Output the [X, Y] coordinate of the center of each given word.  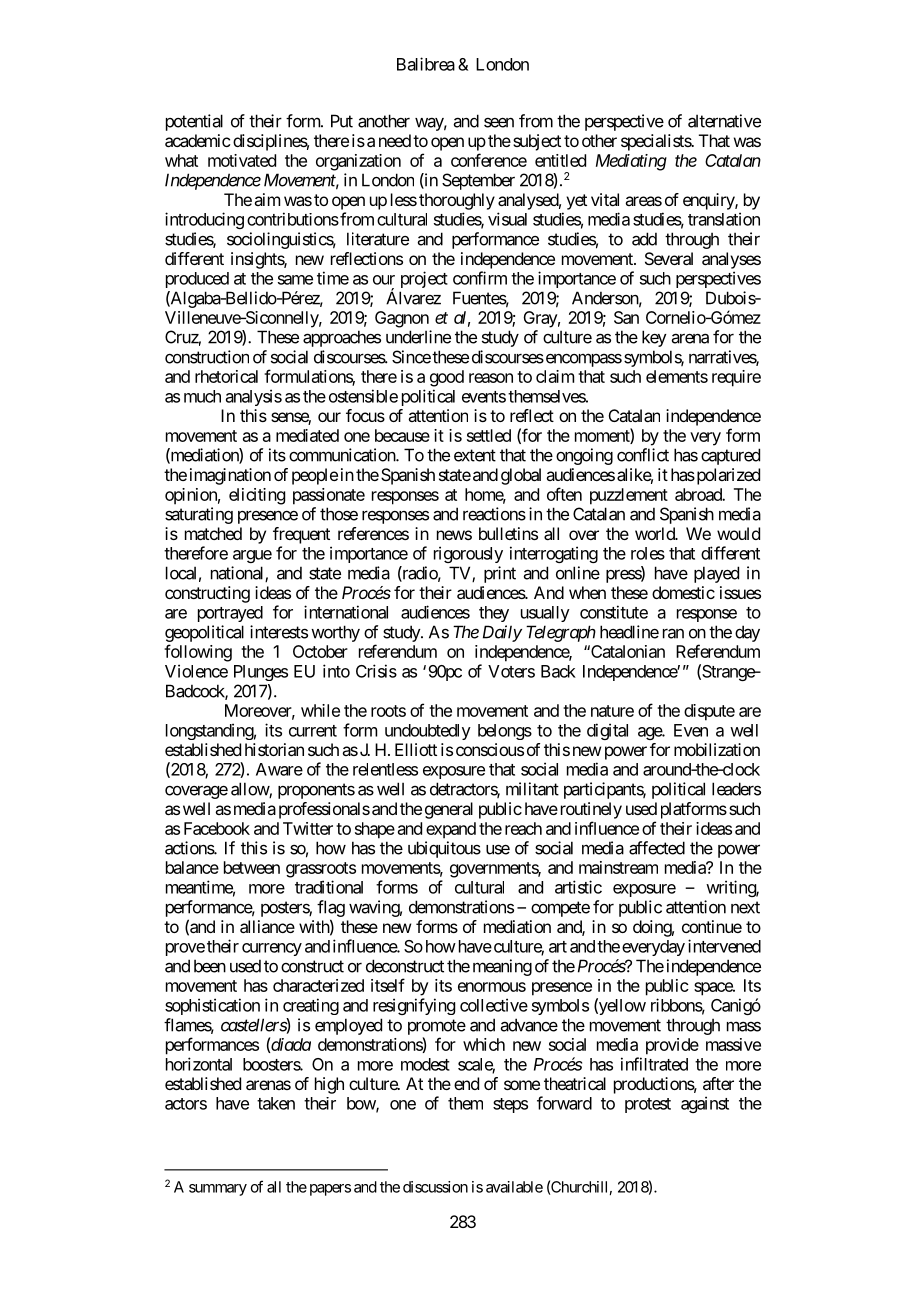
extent [475, 455]
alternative [724, 121]
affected [657, 848]
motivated [242, 160]
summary [218, 1190]
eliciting [257, 496]
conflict [643, 455]
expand [451, 830]
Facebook [217, 828]
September [478, 181]
